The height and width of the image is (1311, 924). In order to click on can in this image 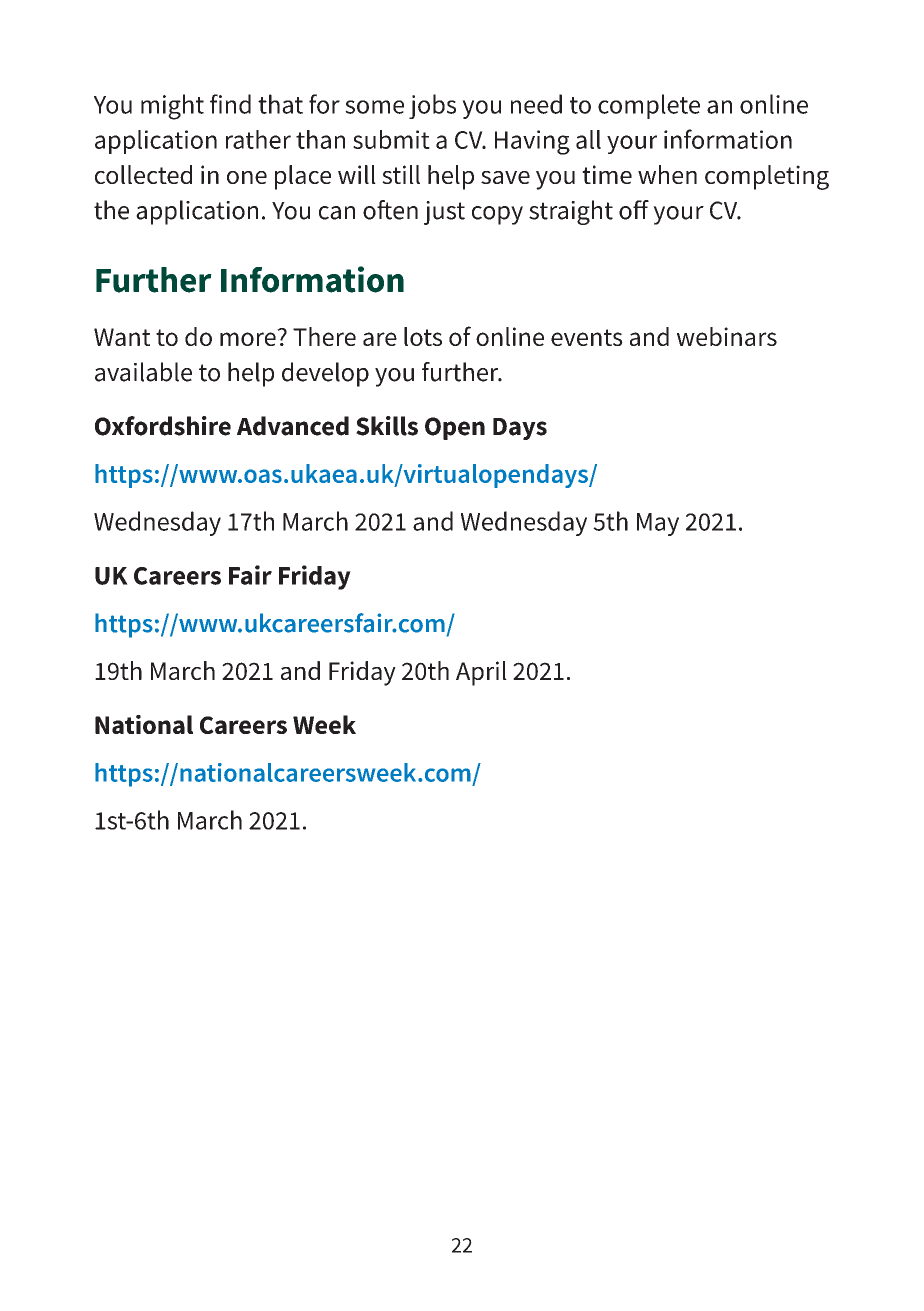, I will do `click(337, 213)`.
